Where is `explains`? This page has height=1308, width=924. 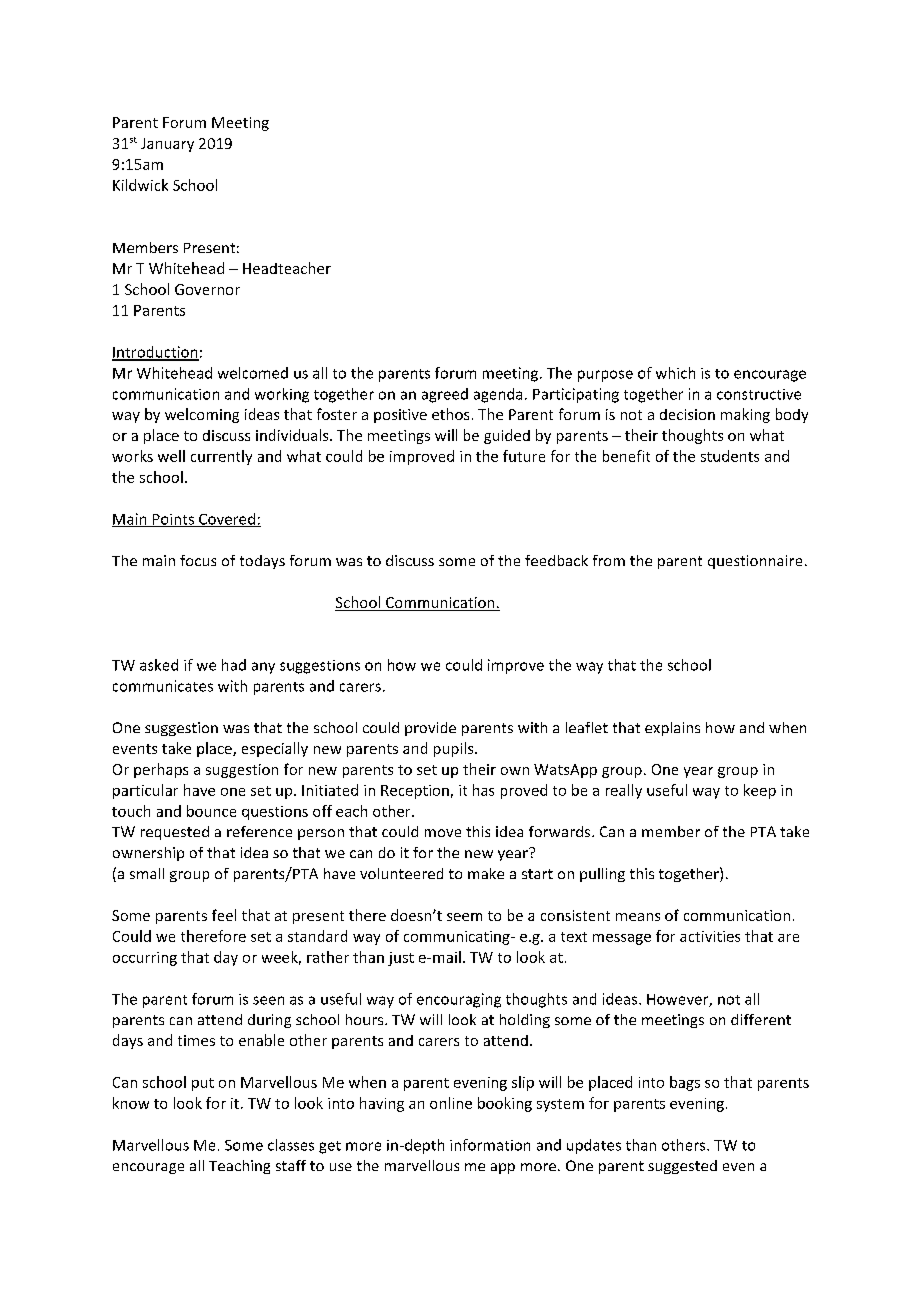
explains is located at coordinates (672, 729).
